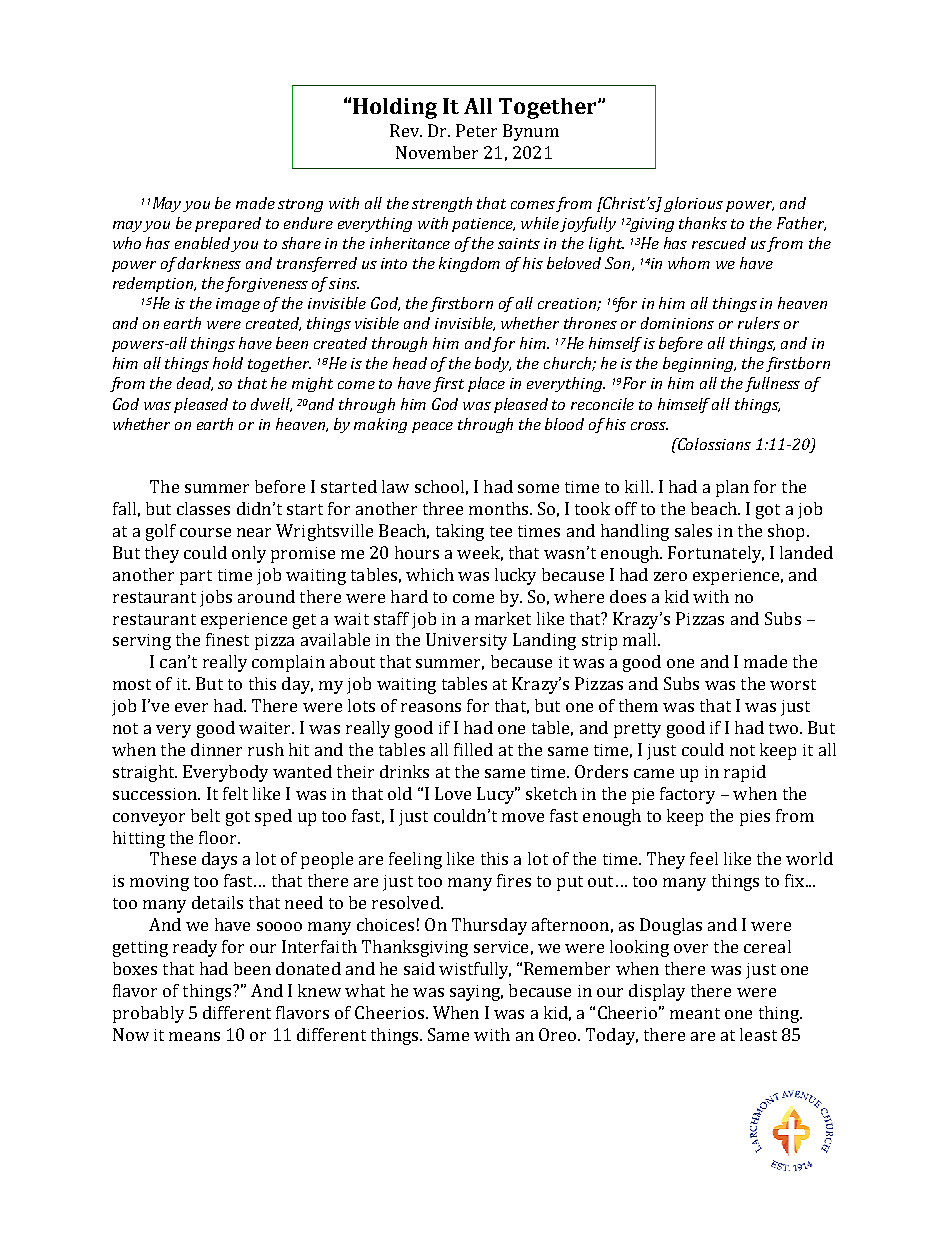 The width and height of the screenshot is (952, 1233). Describe the element at coordinates (476, 993) in the screenshot. I see `saying` at that location.
